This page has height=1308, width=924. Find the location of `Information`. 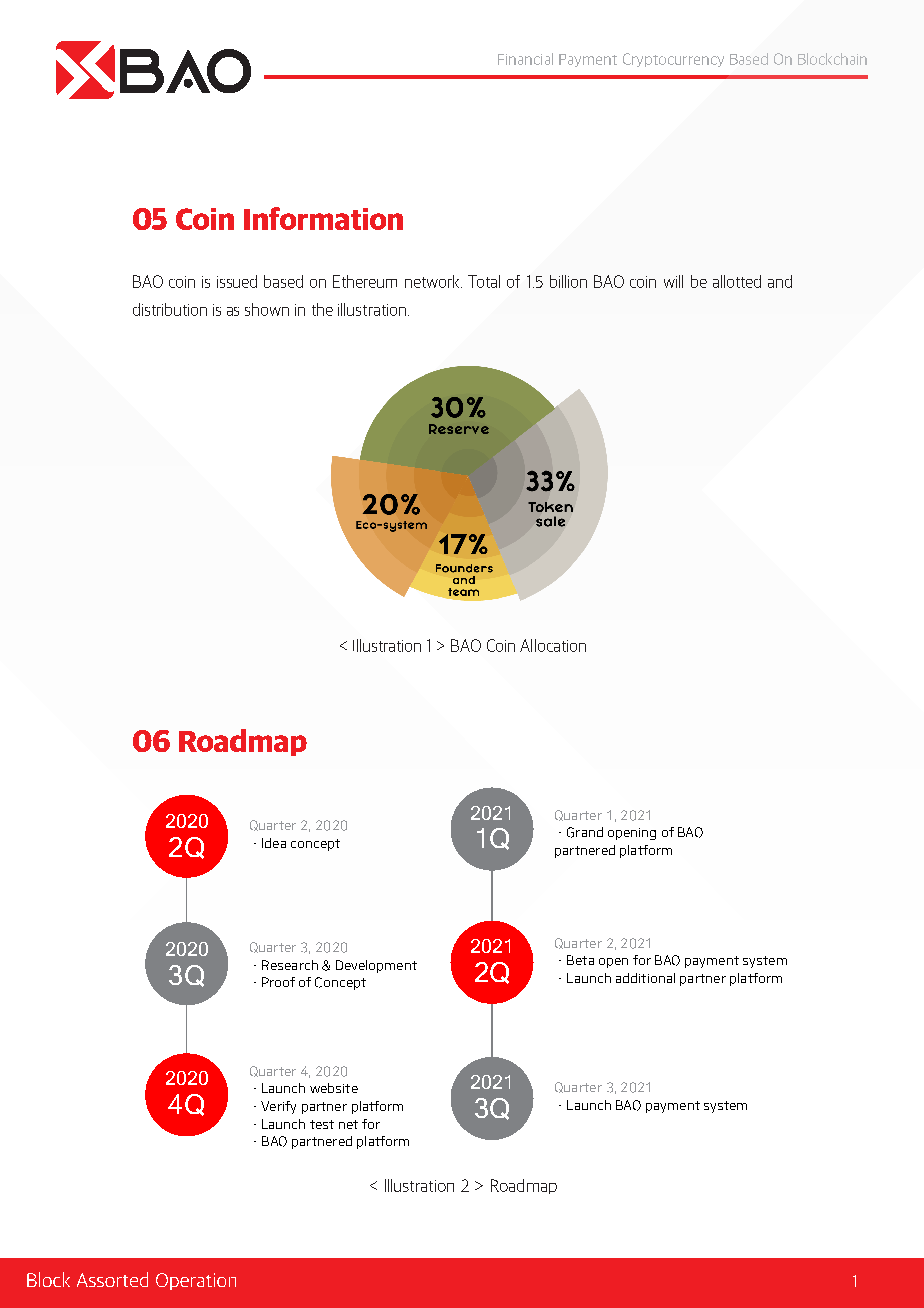

Information is located at coordinates (323, 218).
